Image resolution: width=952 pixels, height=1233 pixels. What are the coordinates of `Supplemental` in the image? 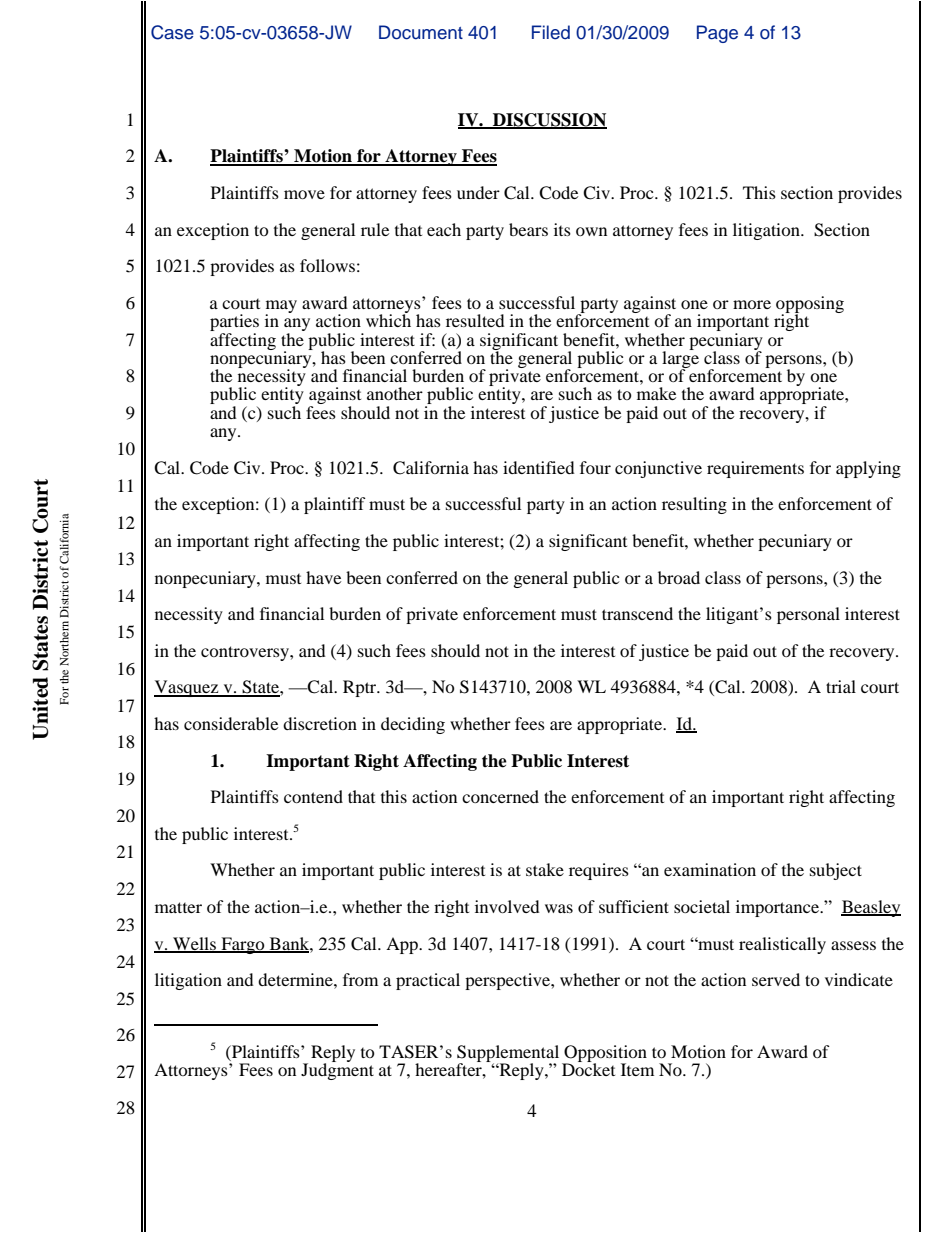 It's located at (508, 1054).
